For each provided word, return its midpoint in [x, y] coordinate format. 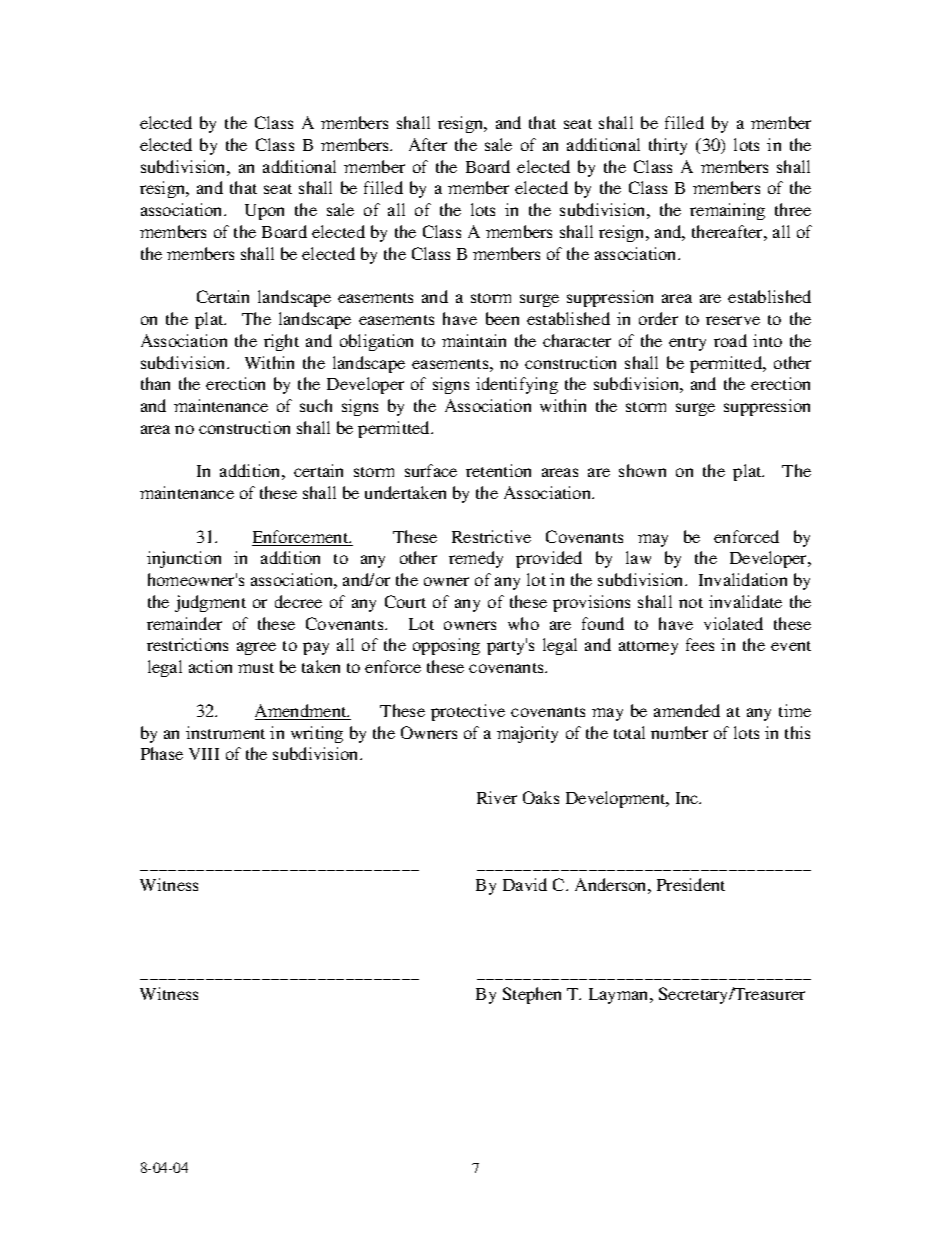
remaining [727, 211]
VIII [204, 754]
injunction [184, 559]
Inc [688, 798]
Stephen [532, 995]
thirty [668, 146]
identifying [517, 385]
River [497, 797]
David [525, 884]
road [730, 340]
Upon [264, 212]
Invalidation [743, 579]
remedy [476, 559]
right [281, 342]
